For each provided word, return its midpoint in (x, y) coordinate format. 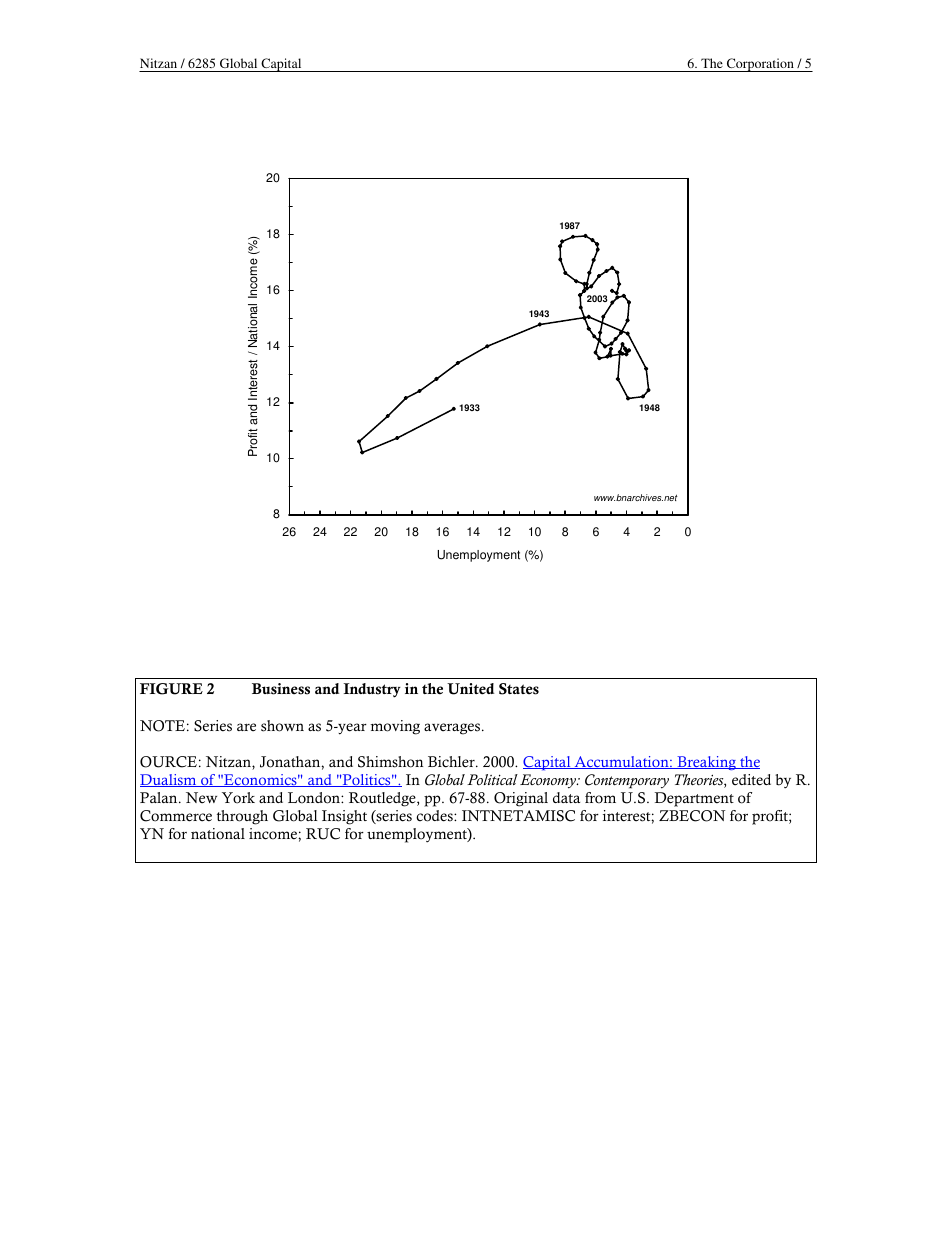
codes (435, 816)
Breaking (706, 763)
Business (281, 689)
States (519, 689)
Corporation (760, 65)
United (470, 689)
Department (694, 799)
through (242, 817)
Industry (372, 690)
